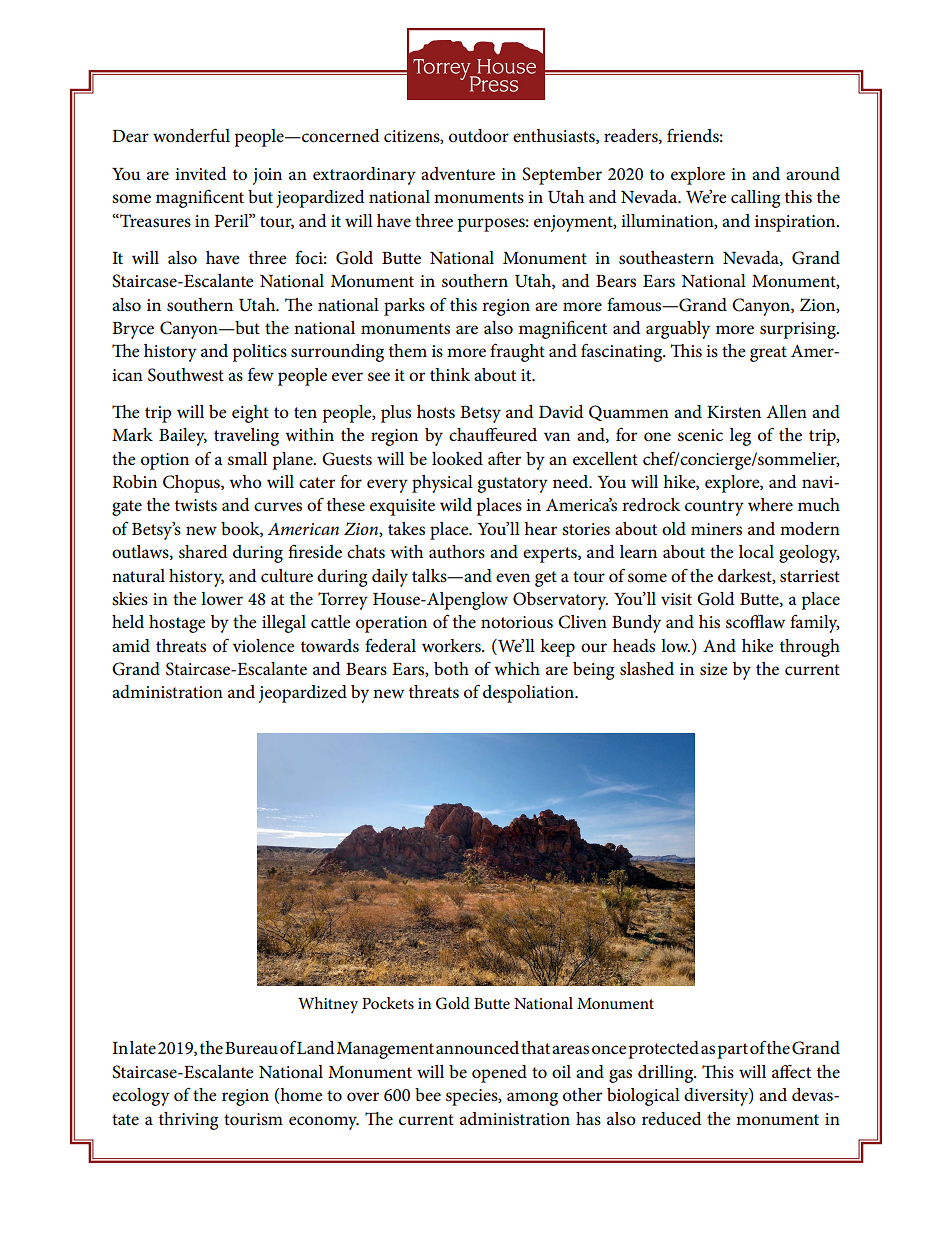 The width and height of the document is (952, 1233). Describe the element at coordinates (732, 1051) in the document. I see `part` at that location.
